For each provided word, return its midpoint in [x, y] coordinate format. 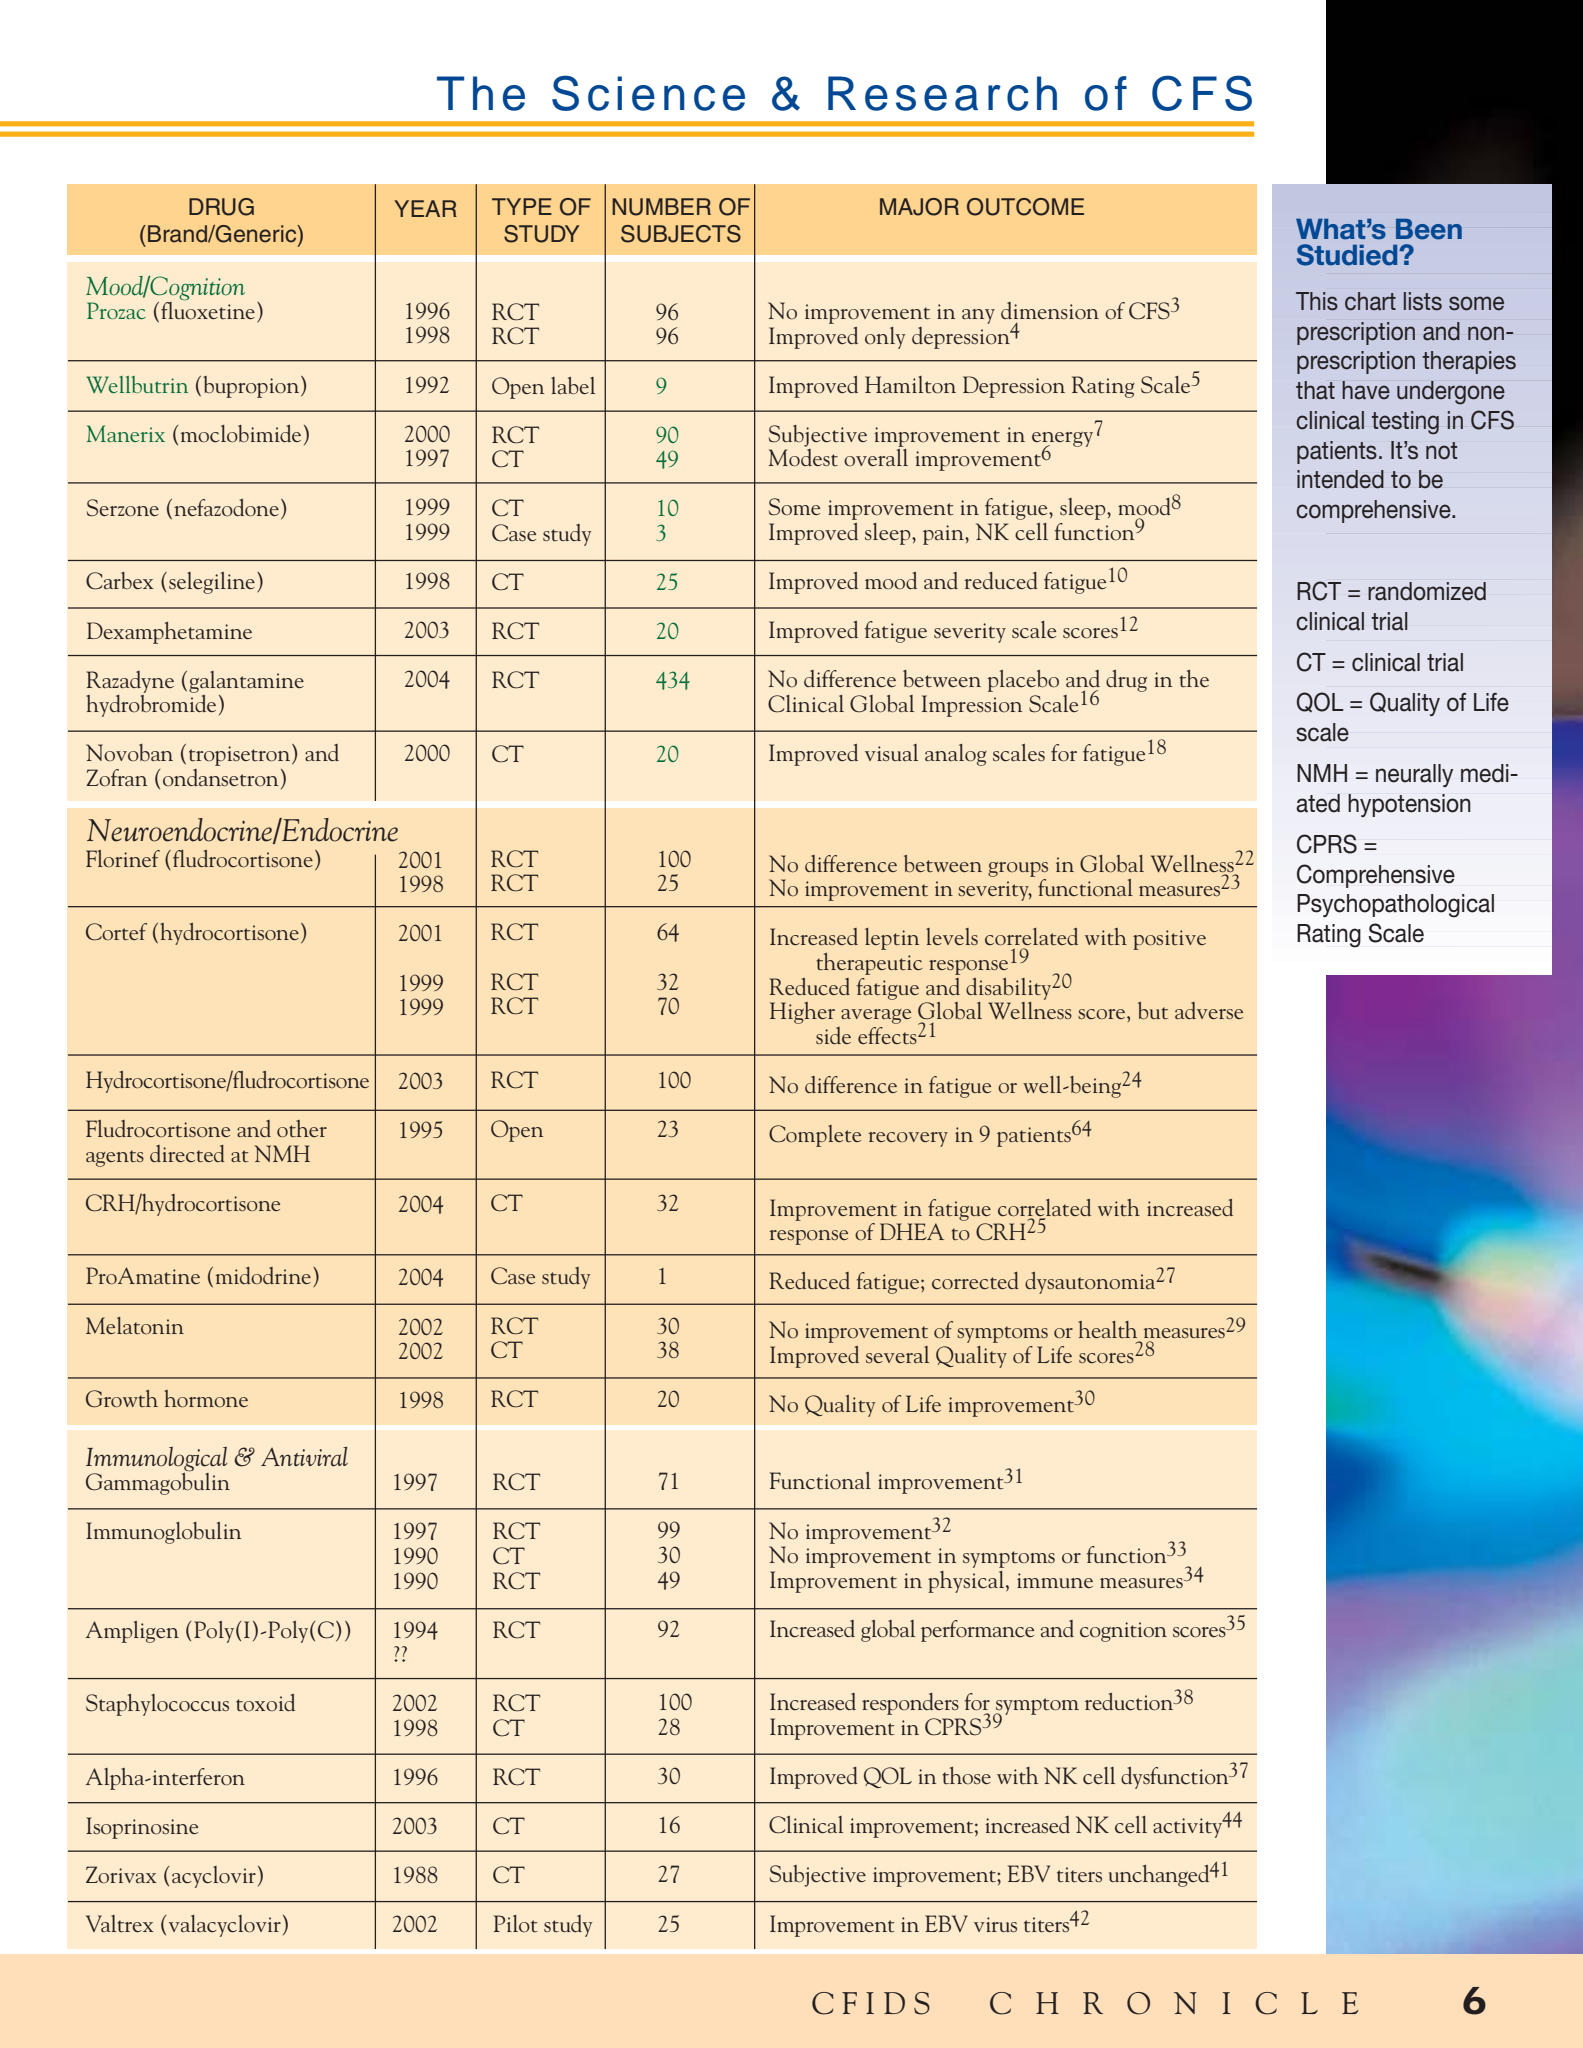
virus [995, 1924]
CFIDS [871, 2003]
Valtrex [119, 1923]
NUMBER [661, 207]
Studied [1348, 255]
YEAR [425, 208]
